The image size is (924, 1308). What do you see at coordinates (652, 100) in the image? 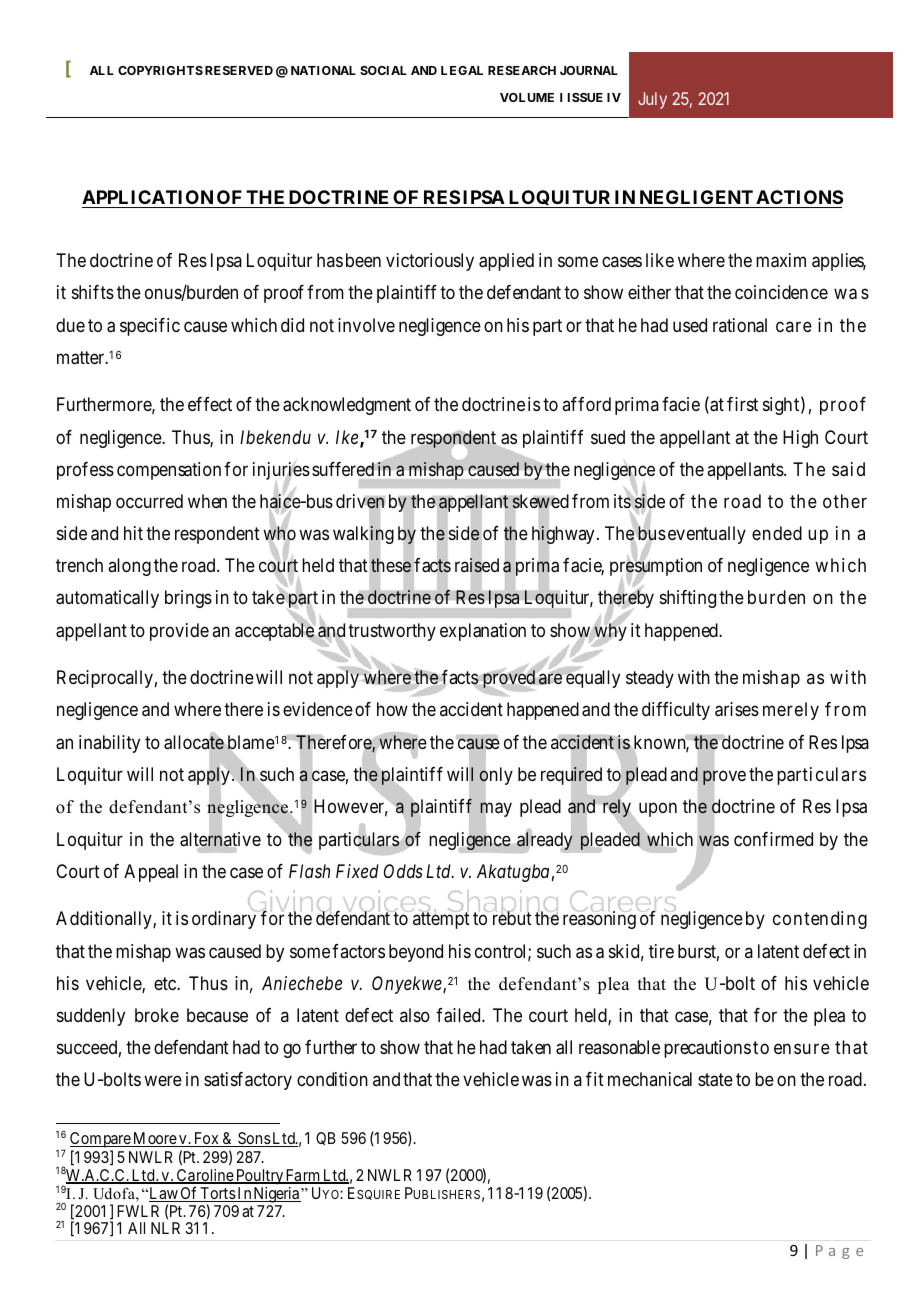
I see `July` at bounding box center [652, 100].
